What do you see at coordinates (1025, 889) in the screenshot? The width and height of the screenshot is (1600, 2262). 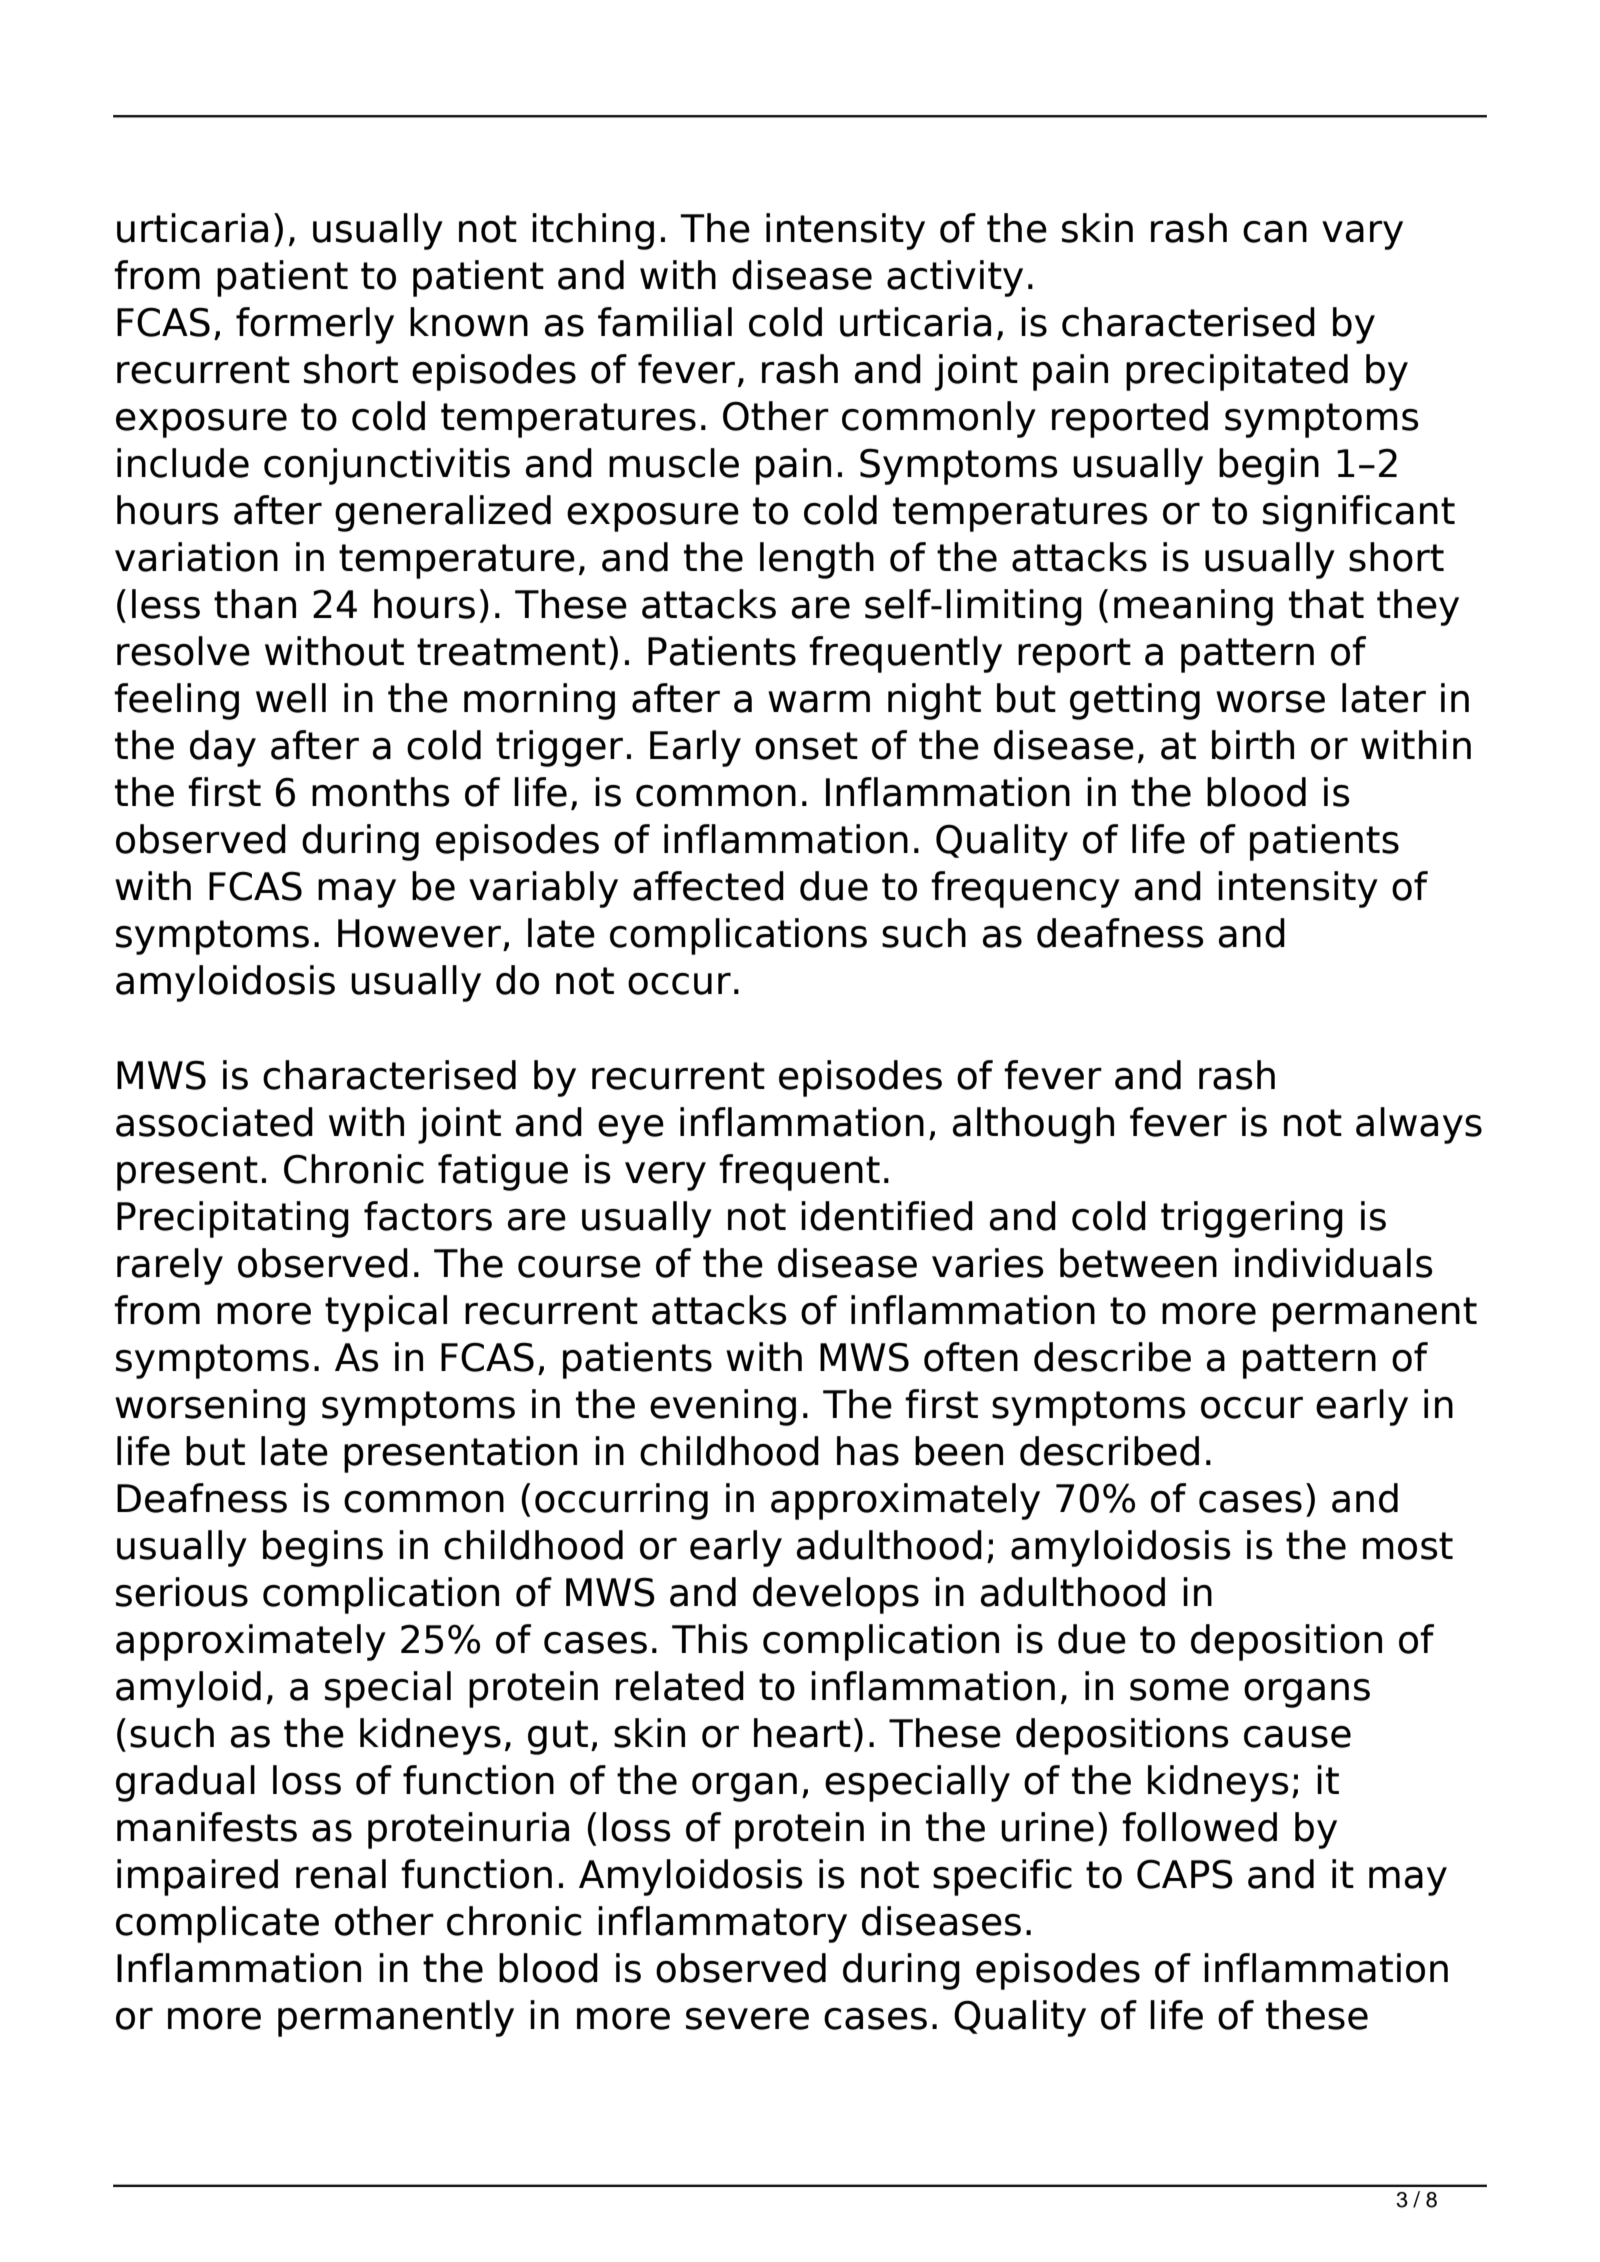 I see `frequency` at bounding box center [1025, 889].
